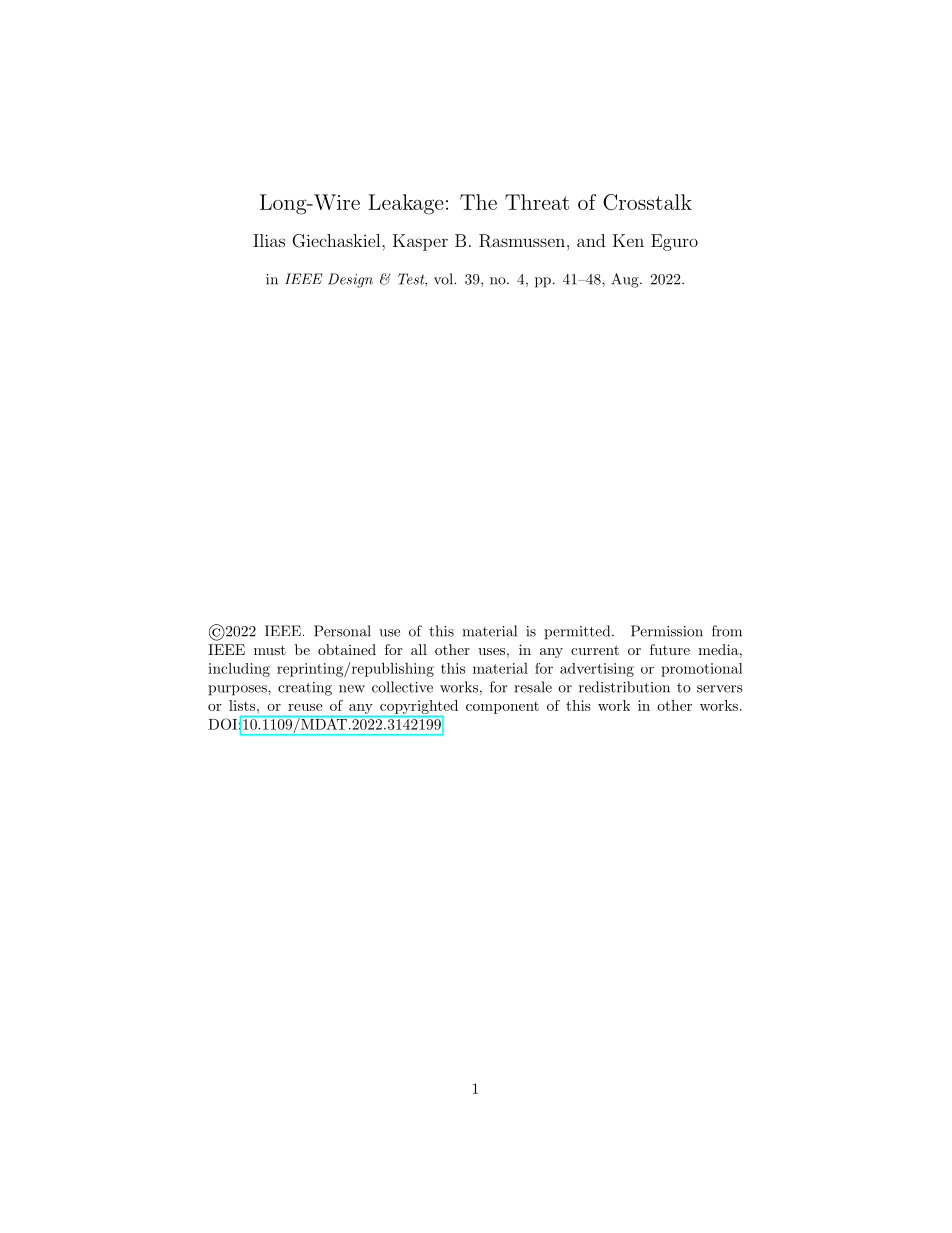 This screenshot has height=1233, width=952. I want to click on creating, so click(305, 689).
